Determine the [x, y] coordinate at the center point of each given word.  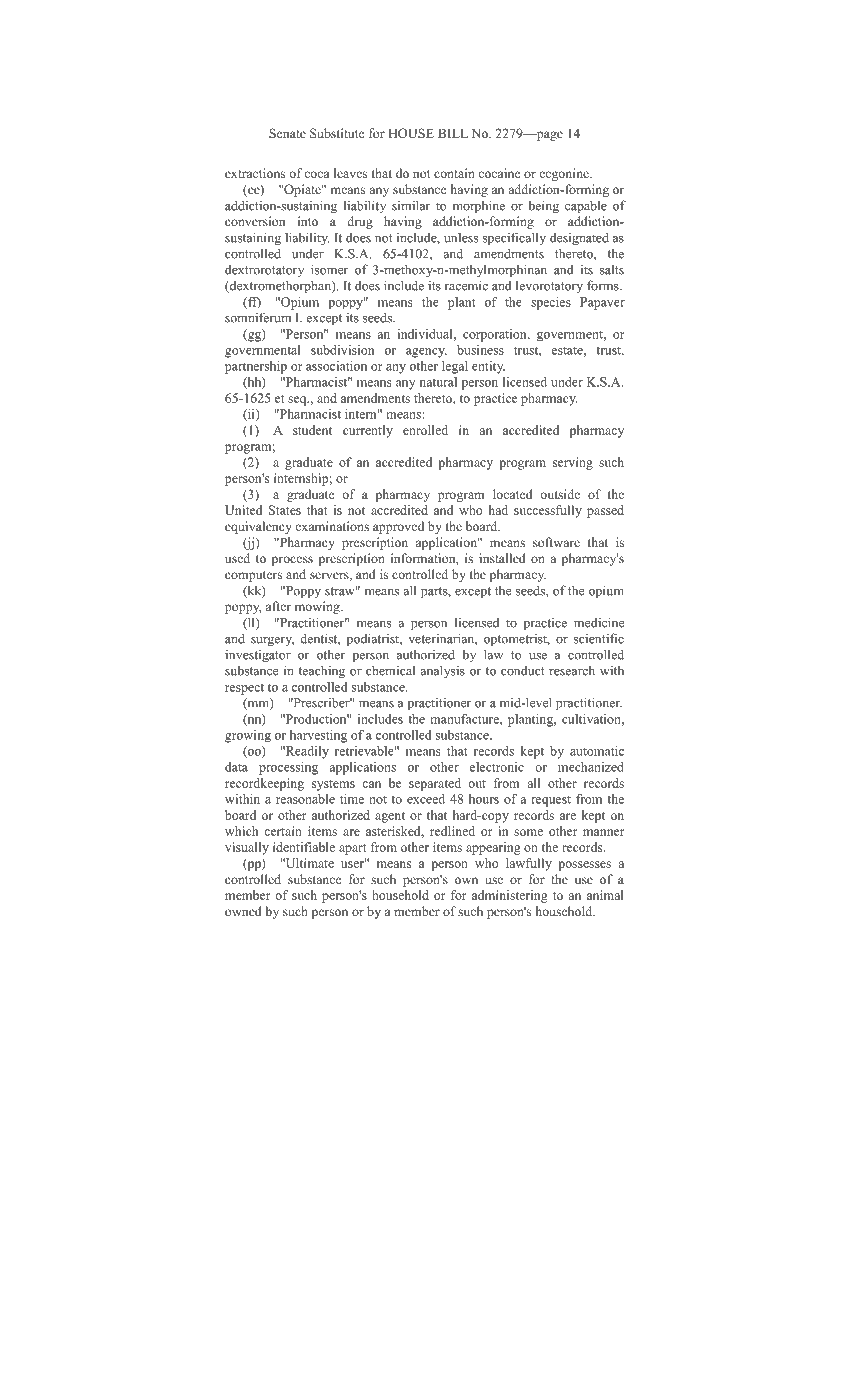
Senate [287, 133]
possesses [584, 866]
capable [586, 207]
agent [390, 817]
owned [243, 911]
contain [454, 173]
